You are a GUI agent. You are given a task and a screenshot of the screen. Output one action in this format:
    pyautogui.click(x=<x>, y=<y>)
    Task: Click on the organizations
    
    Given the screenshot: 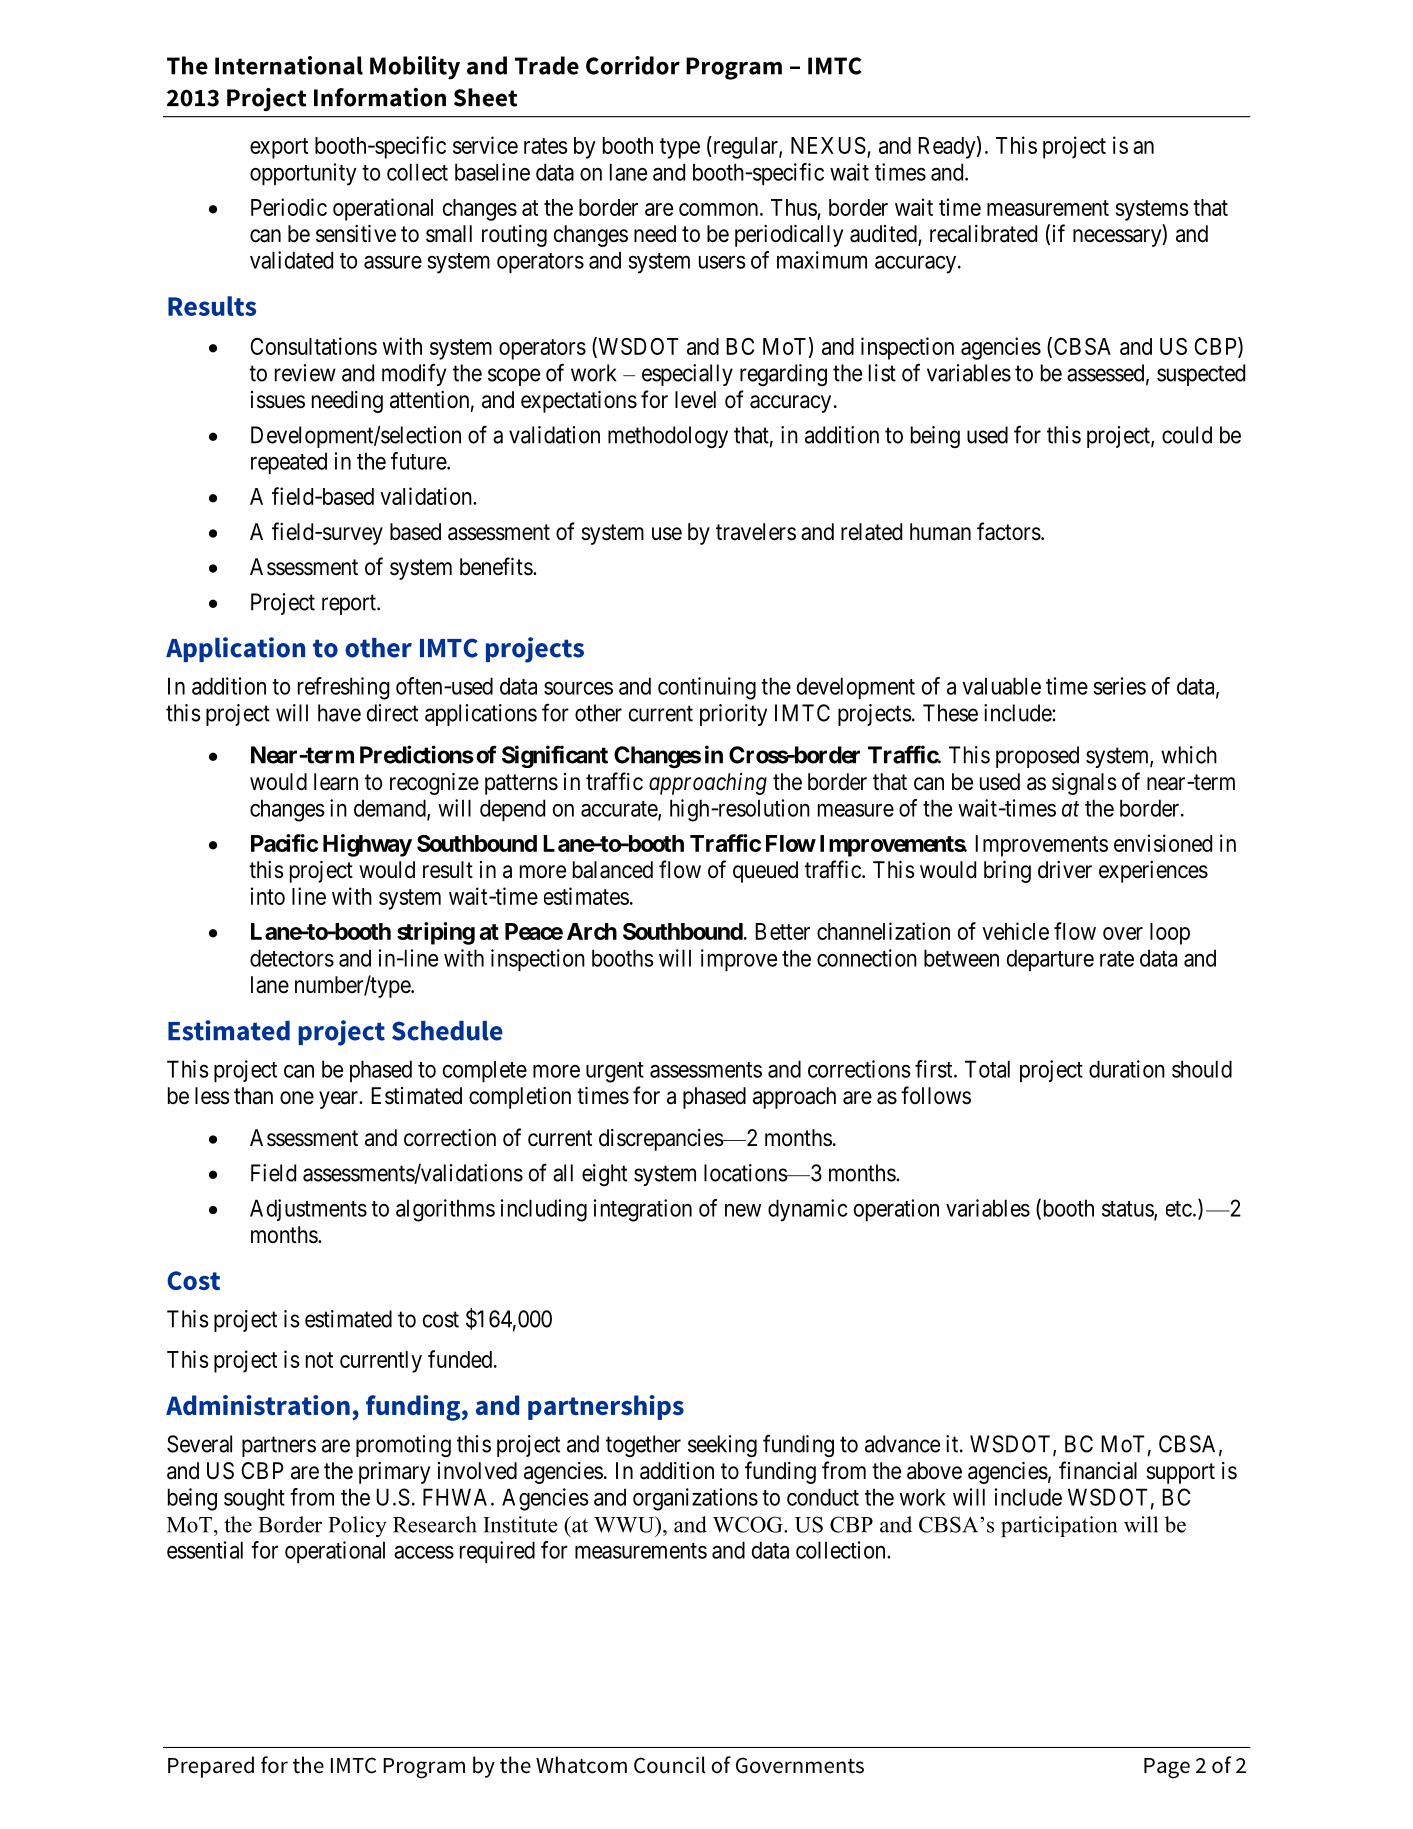 What is the action you would take?
    pyautogui.click(x=695, y=1499)
